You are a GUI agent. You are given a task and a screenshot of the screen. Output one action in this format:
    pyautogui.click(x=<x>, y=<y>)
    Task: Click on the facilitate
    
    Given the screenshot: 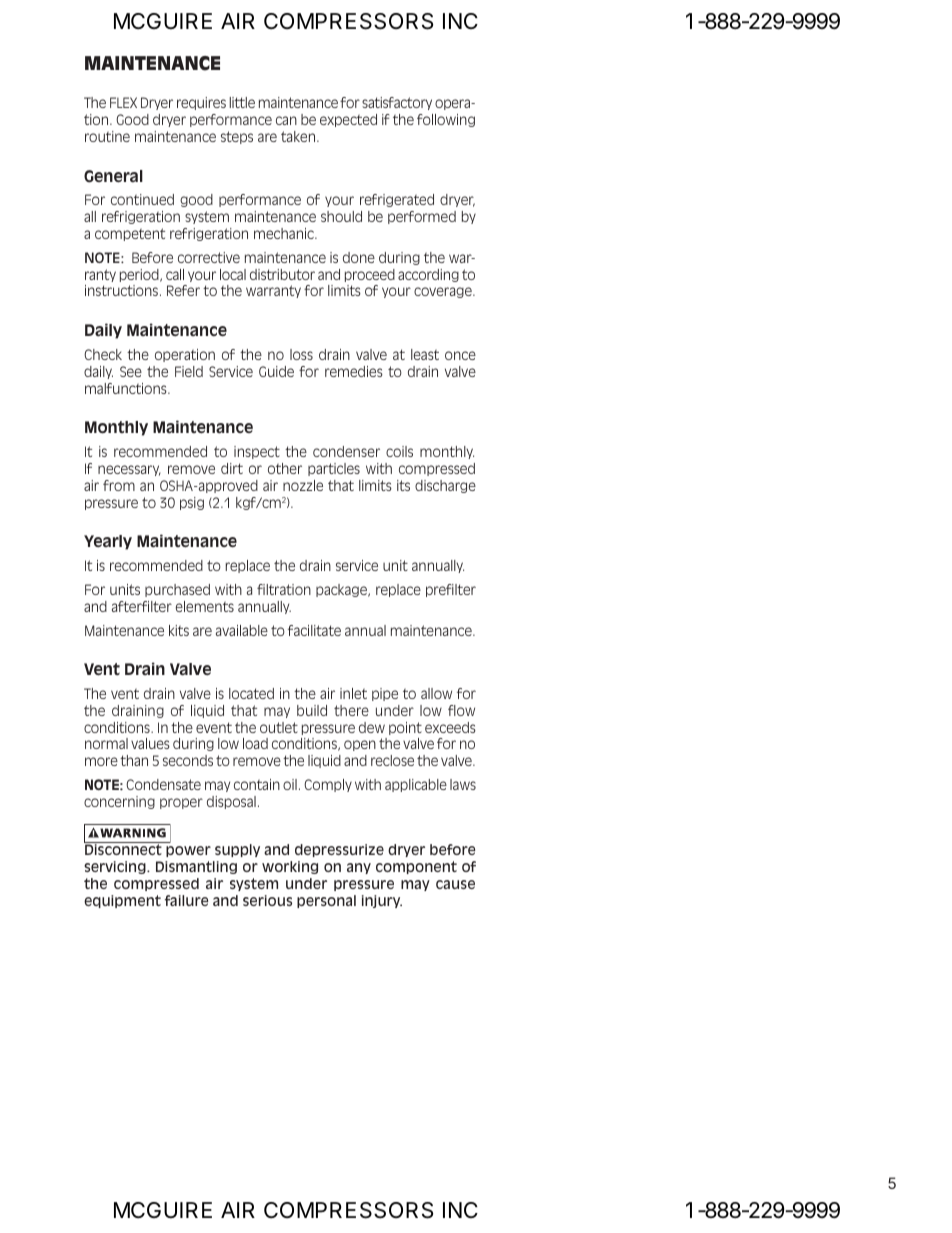 What is the action you would take?
    pyautogui.click(x=314, y=630)
